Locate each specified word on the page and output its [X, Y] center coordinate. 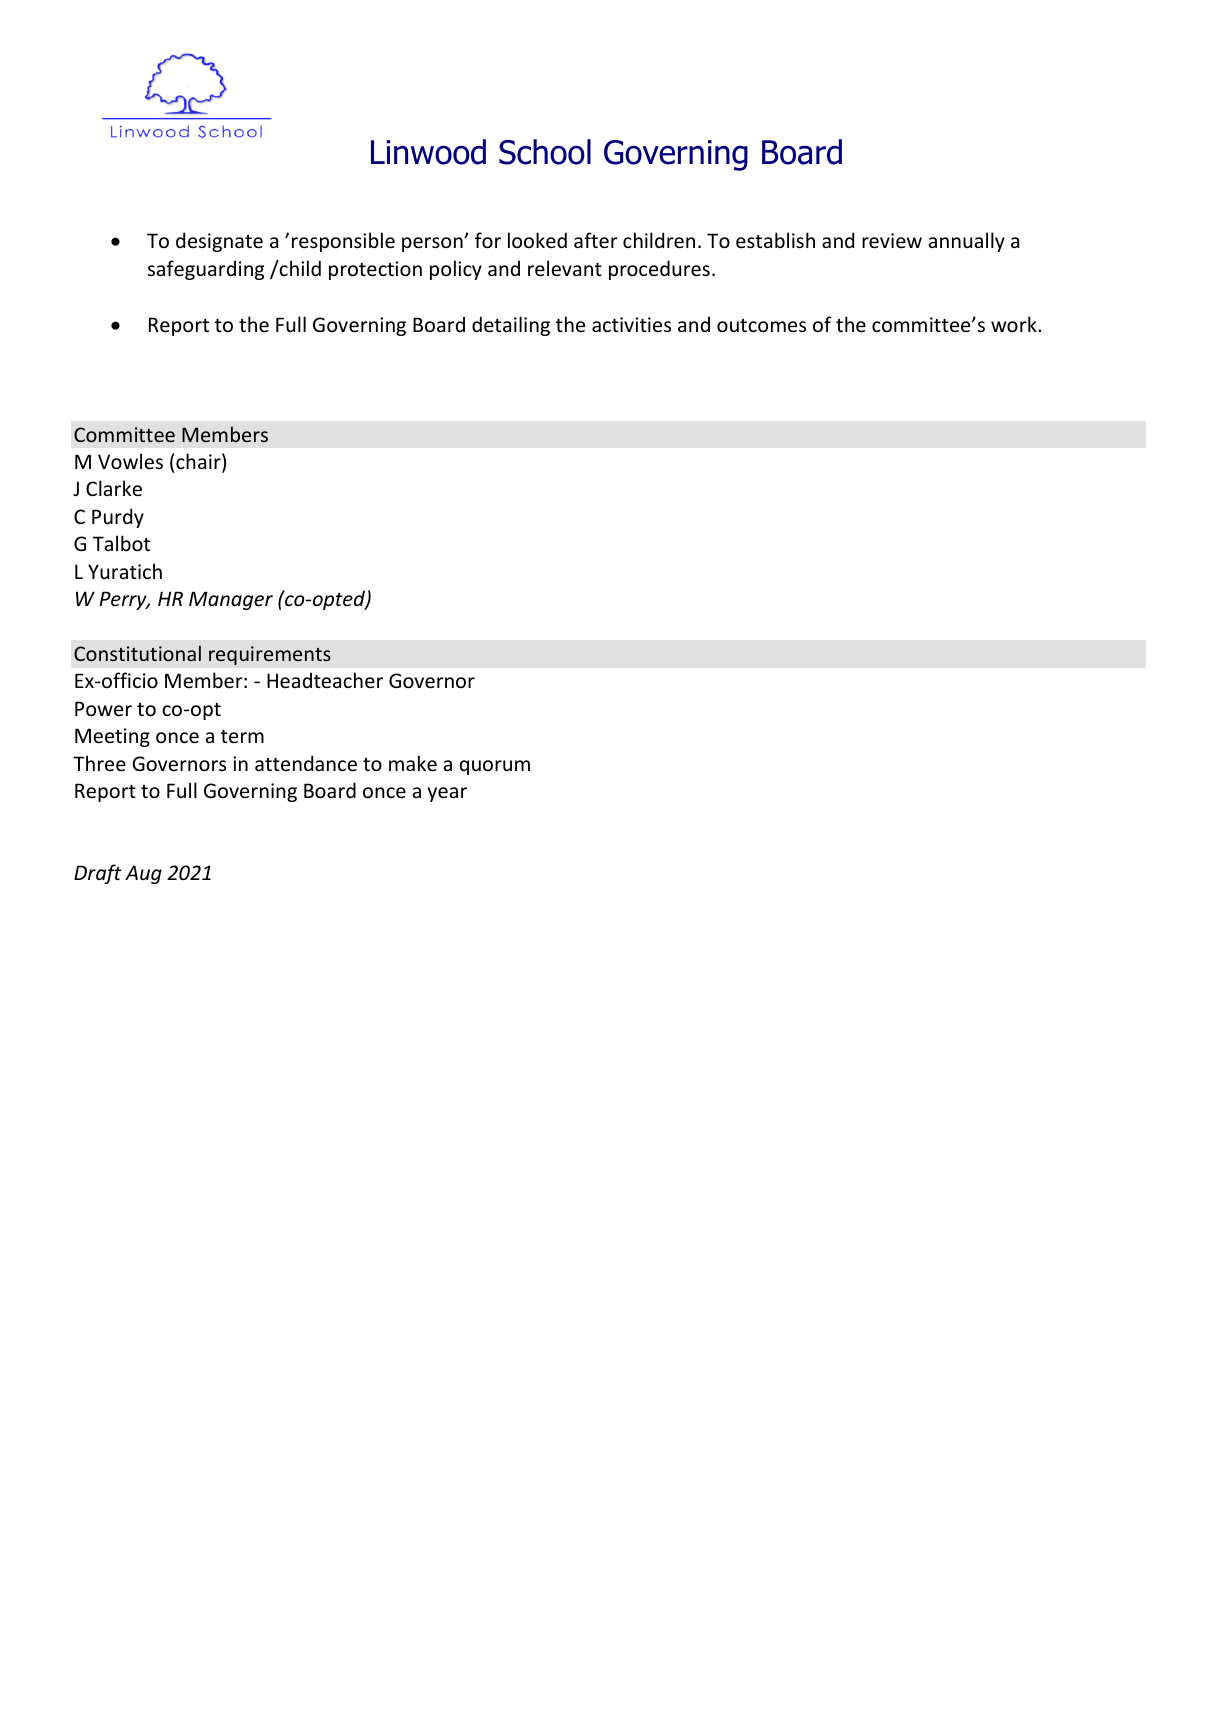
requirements [270, 655]
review [892, 241]
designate [219, 242]
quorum [495, 767]
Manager [231, 600]
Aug [143, 874]
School [545, 152]
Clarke [114, 488]
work [1015, 324]
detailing [511, 326]
